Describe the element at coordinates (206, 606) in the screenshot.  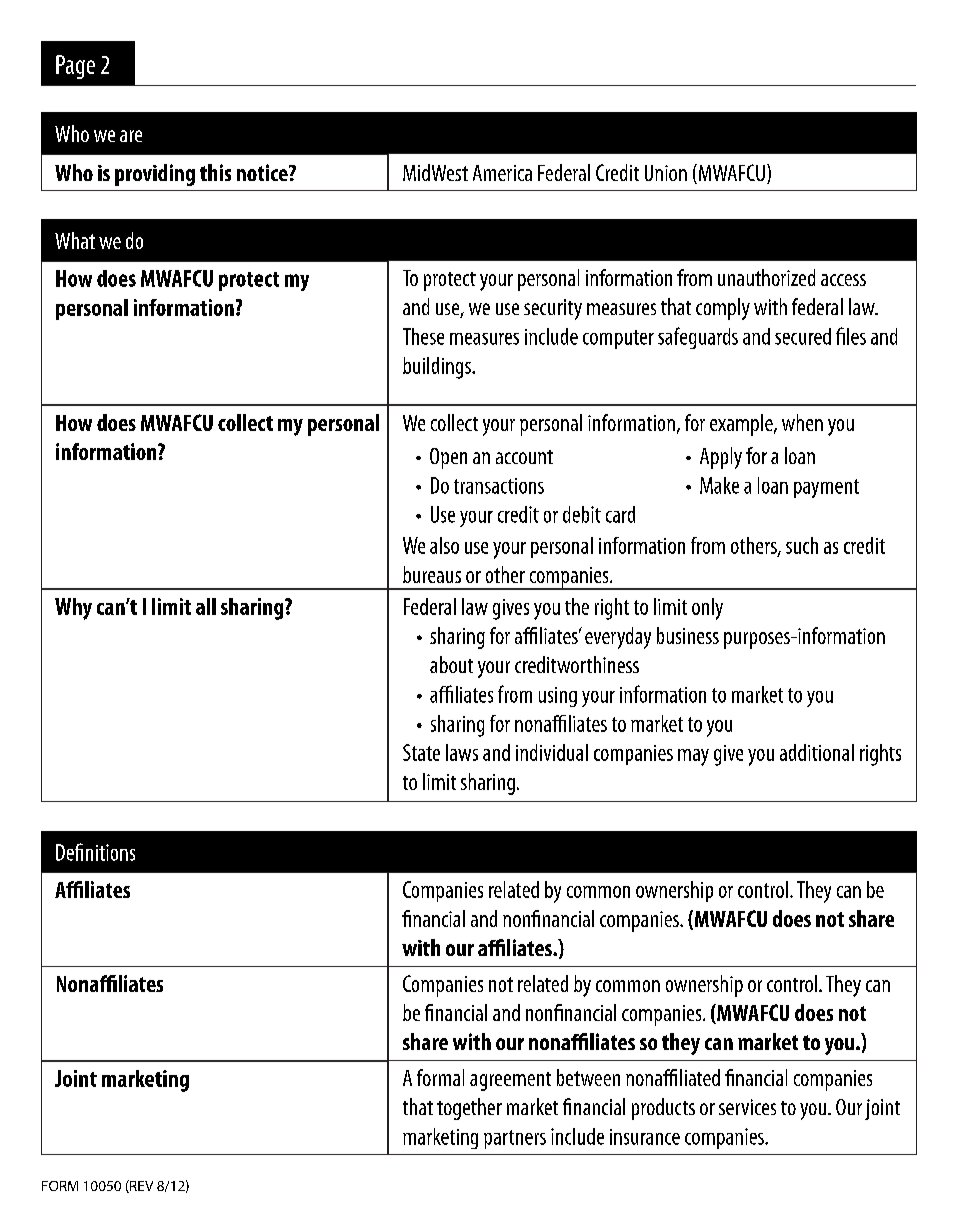
I see `all` at that location.
